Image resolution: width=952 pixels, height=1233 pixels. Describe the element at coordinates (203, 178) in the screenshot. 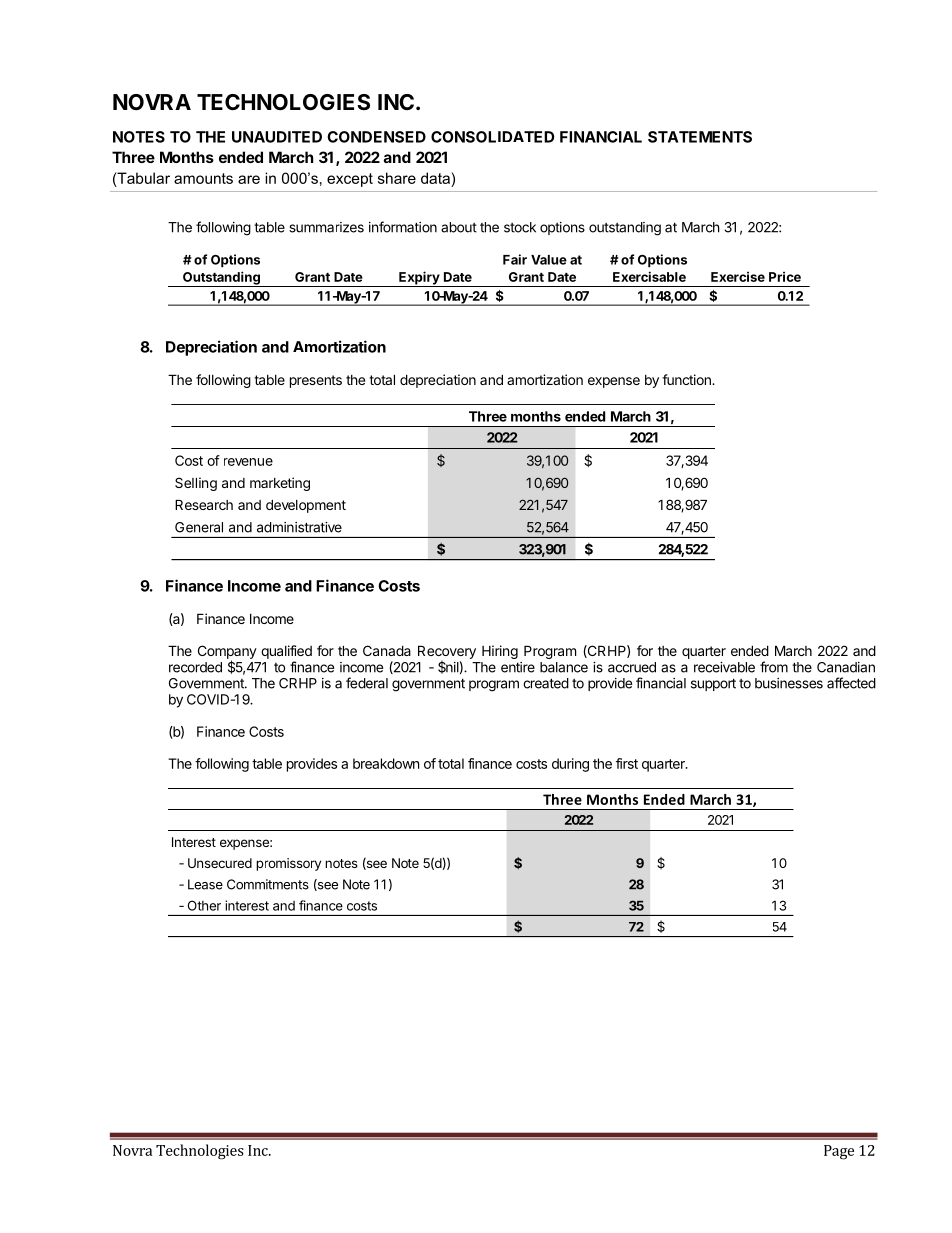

I see `amounts` at that location.
